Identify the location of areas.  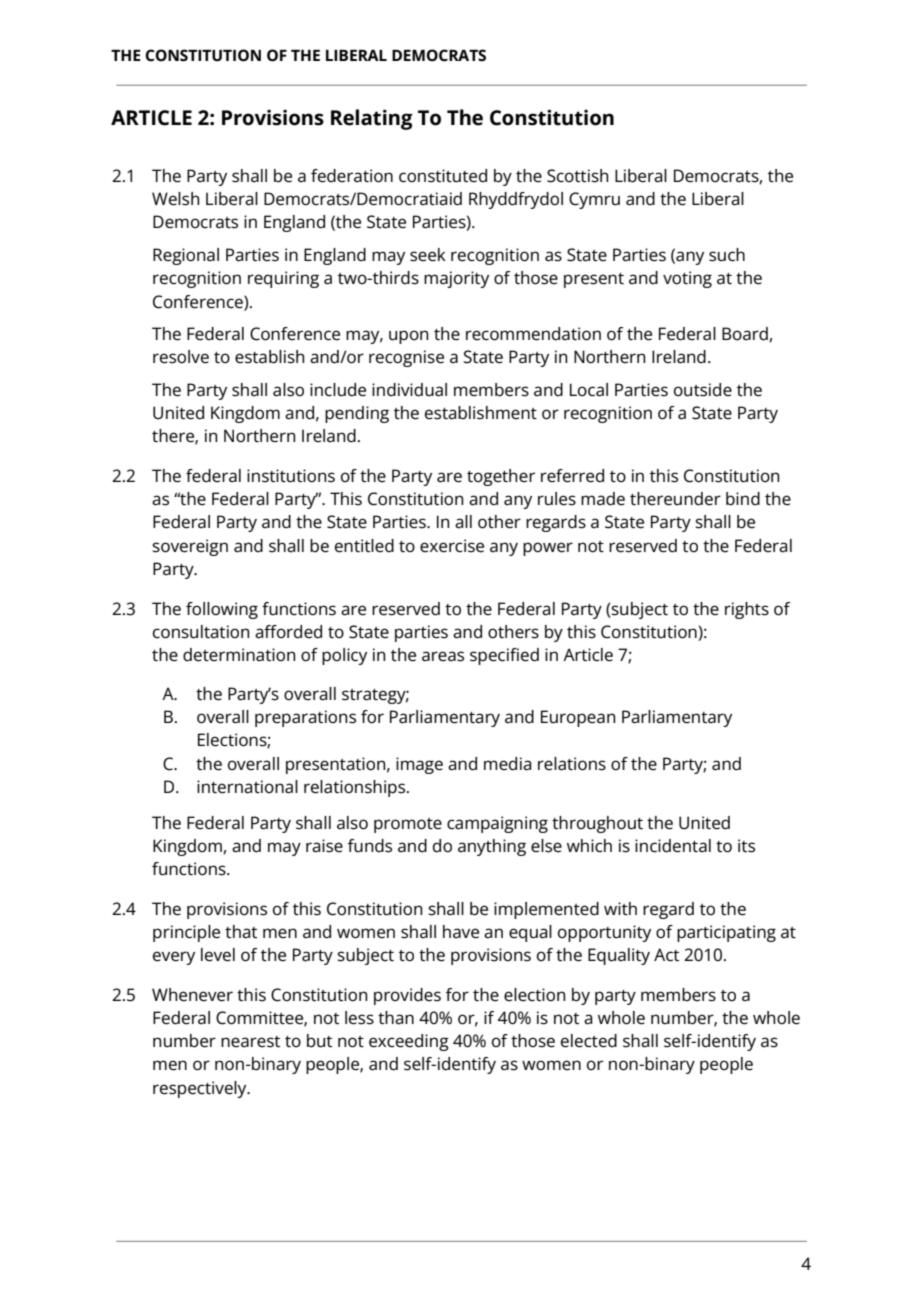
(443, 656).
